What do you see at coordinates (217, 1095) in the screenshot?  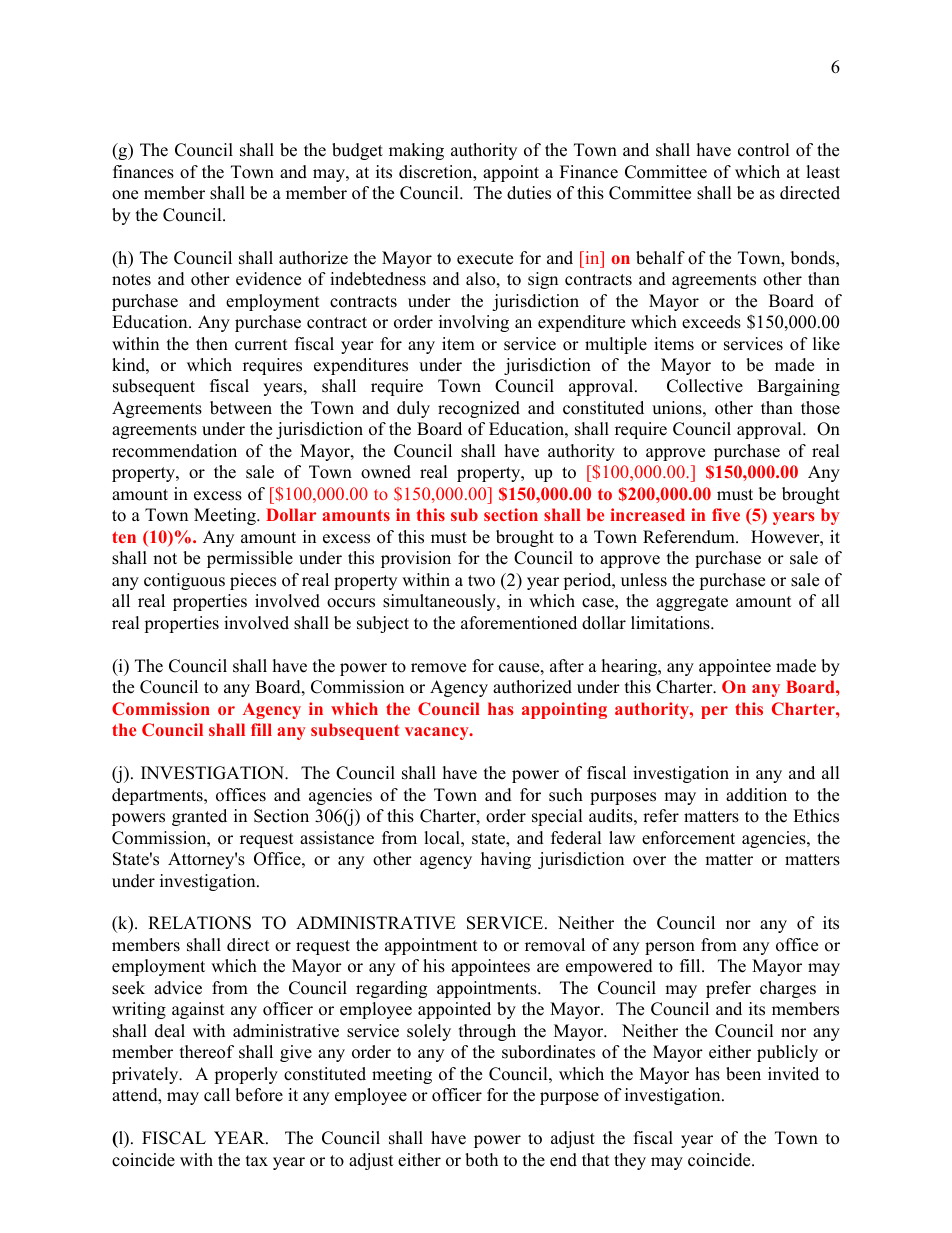 I see `call` at bounding box center [217, 1095].
